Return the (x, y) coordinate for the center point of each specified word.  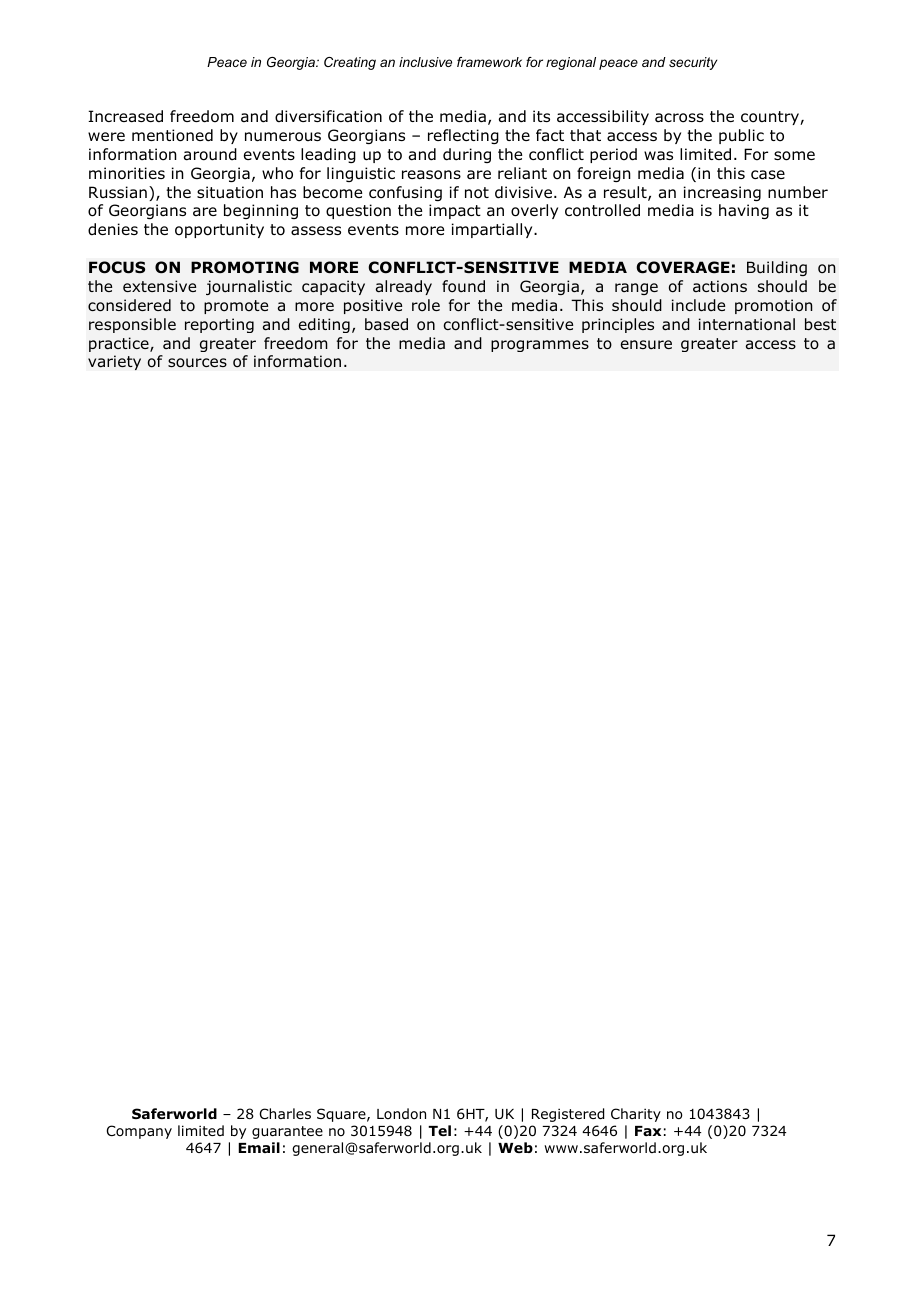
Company (139, 1132)
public (741, 136)
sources (197, 363)
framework (489, 62)
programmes (540, 346)
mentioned (172, 135)
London (401, 1113)
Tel (439, 1130)
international (747, 324)
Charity (636, 1115)
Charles (285, 1113)
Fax (648, 1131)
